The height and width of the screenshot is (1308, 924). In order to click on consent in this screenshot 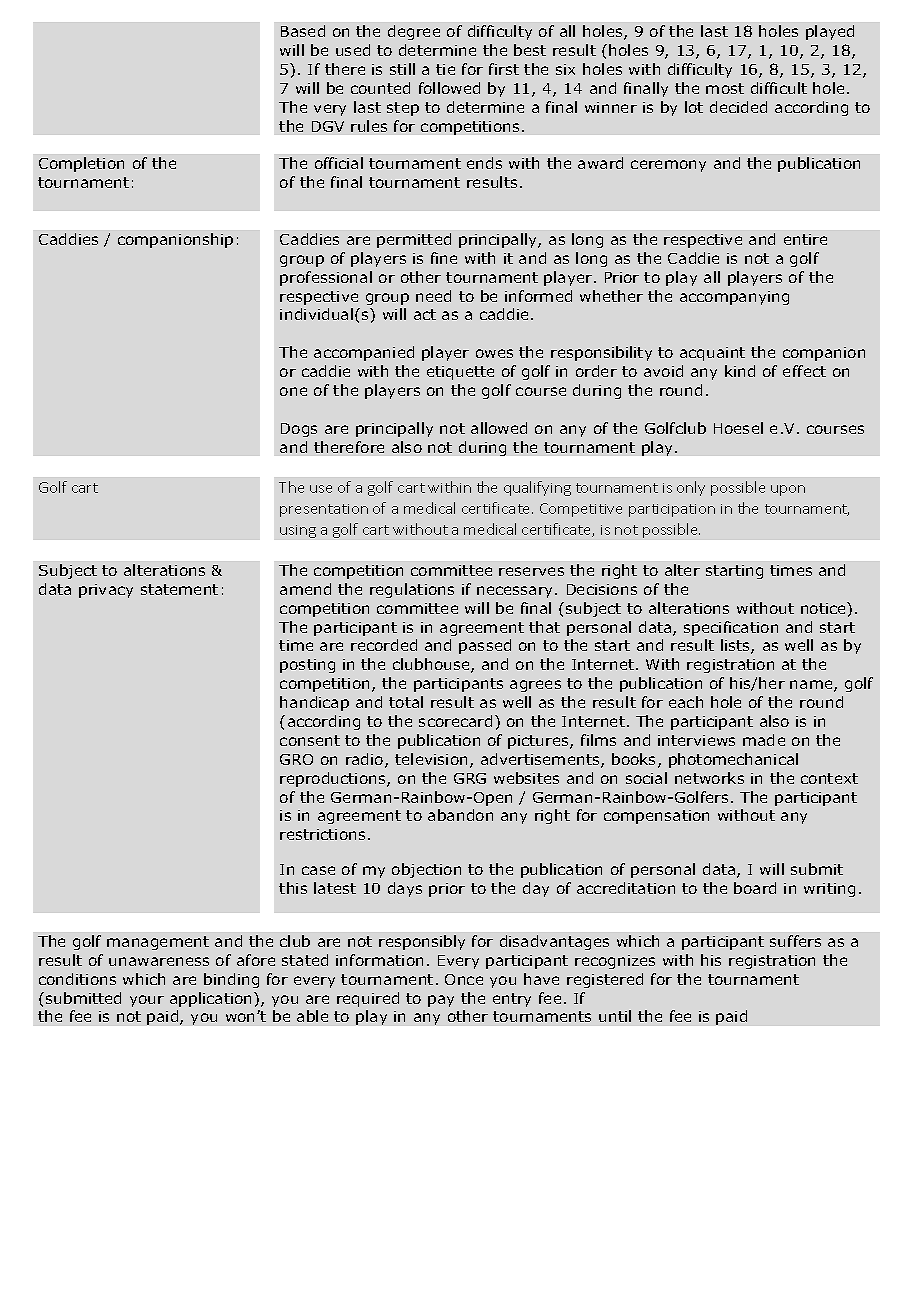, I will do `click(310, 740)`.
